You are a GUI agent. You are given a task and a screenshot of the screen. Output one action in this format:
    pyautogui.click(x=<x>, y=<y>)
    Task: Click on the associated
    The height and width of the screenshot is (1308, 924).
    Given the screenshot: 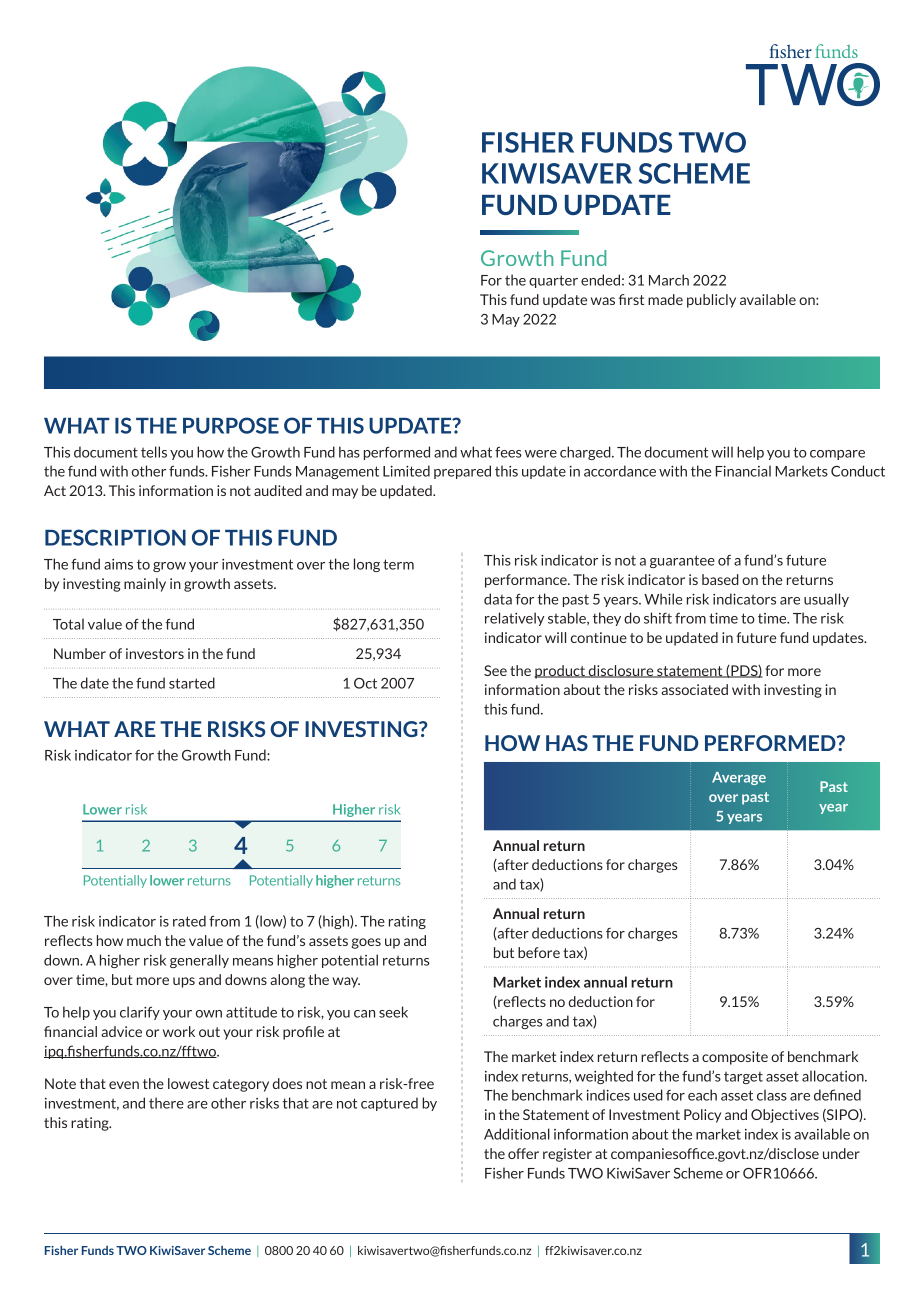 What is the action you would take?
    pyautogui.click(x=694, y=689)
